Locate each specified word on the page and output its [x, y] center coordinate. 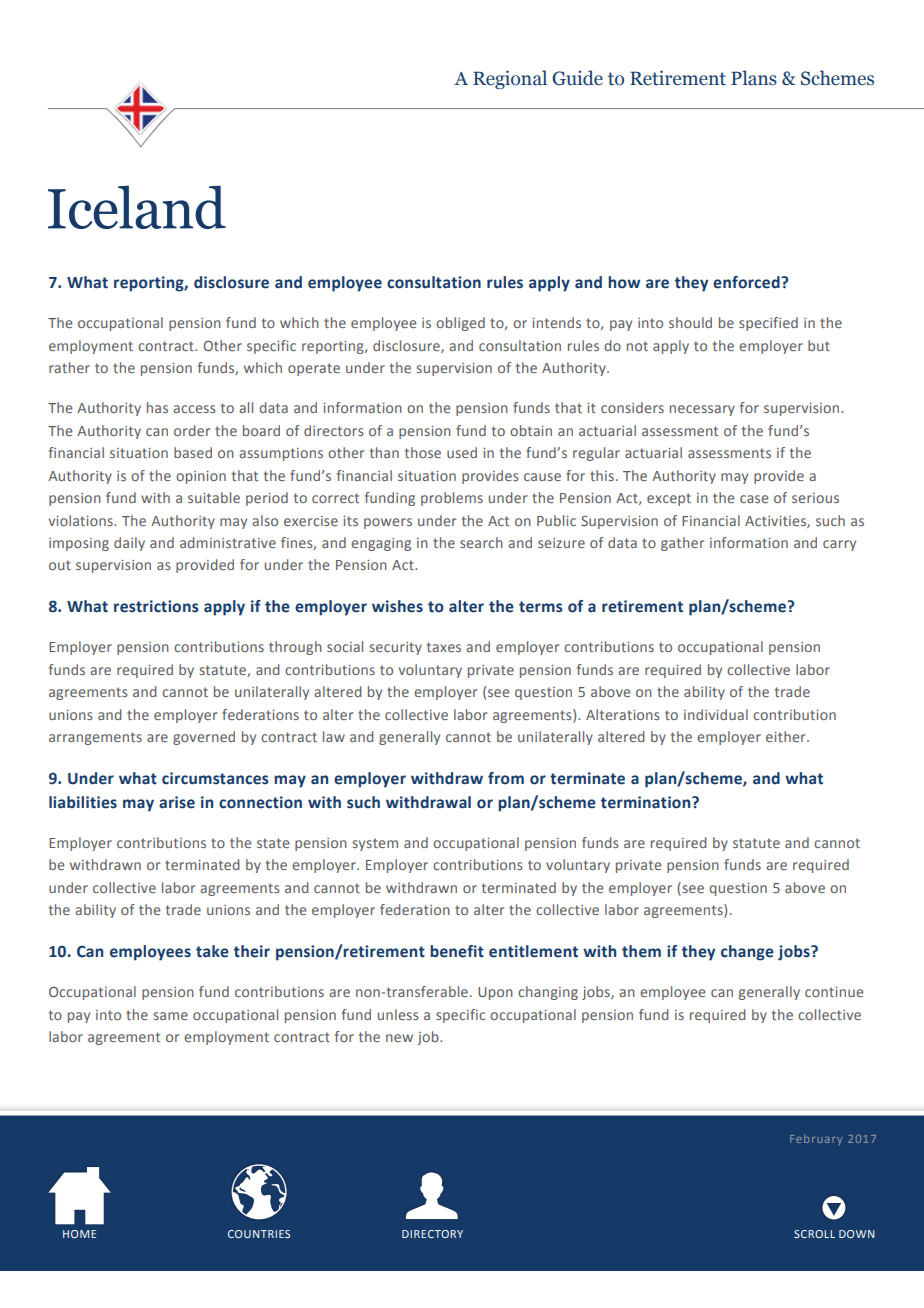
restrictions [156, 606]
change [747, 953]
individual [716, 714]
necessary [702, 410]
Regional [510, 79]
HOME [79, 1234]
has [157, 407]
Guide [577, 78]
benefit [457, 951]
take [212, 951]
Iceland [137, 207]
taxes [444, 647]
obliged [460, 324]
